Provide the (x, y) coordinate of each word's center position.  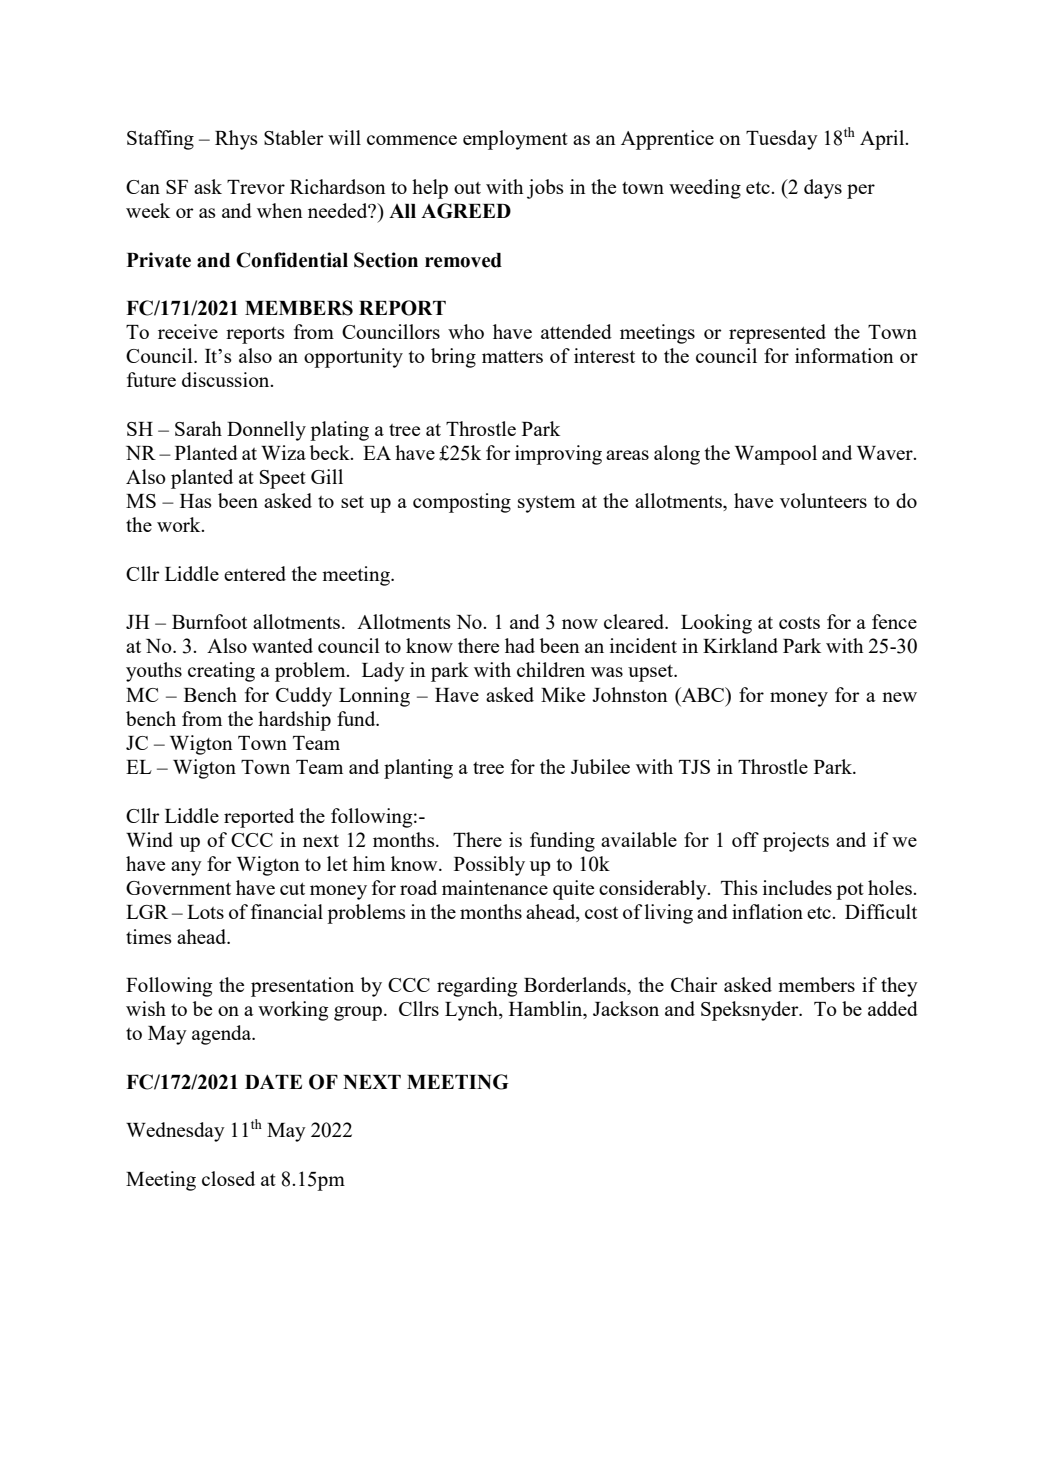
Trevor (256, 187)
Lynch (472, 1011)
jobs (545, 189)
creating (221, 672)
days (823, 189)
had (520, 645)
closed (228, 1178)
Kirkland (740, 645)
